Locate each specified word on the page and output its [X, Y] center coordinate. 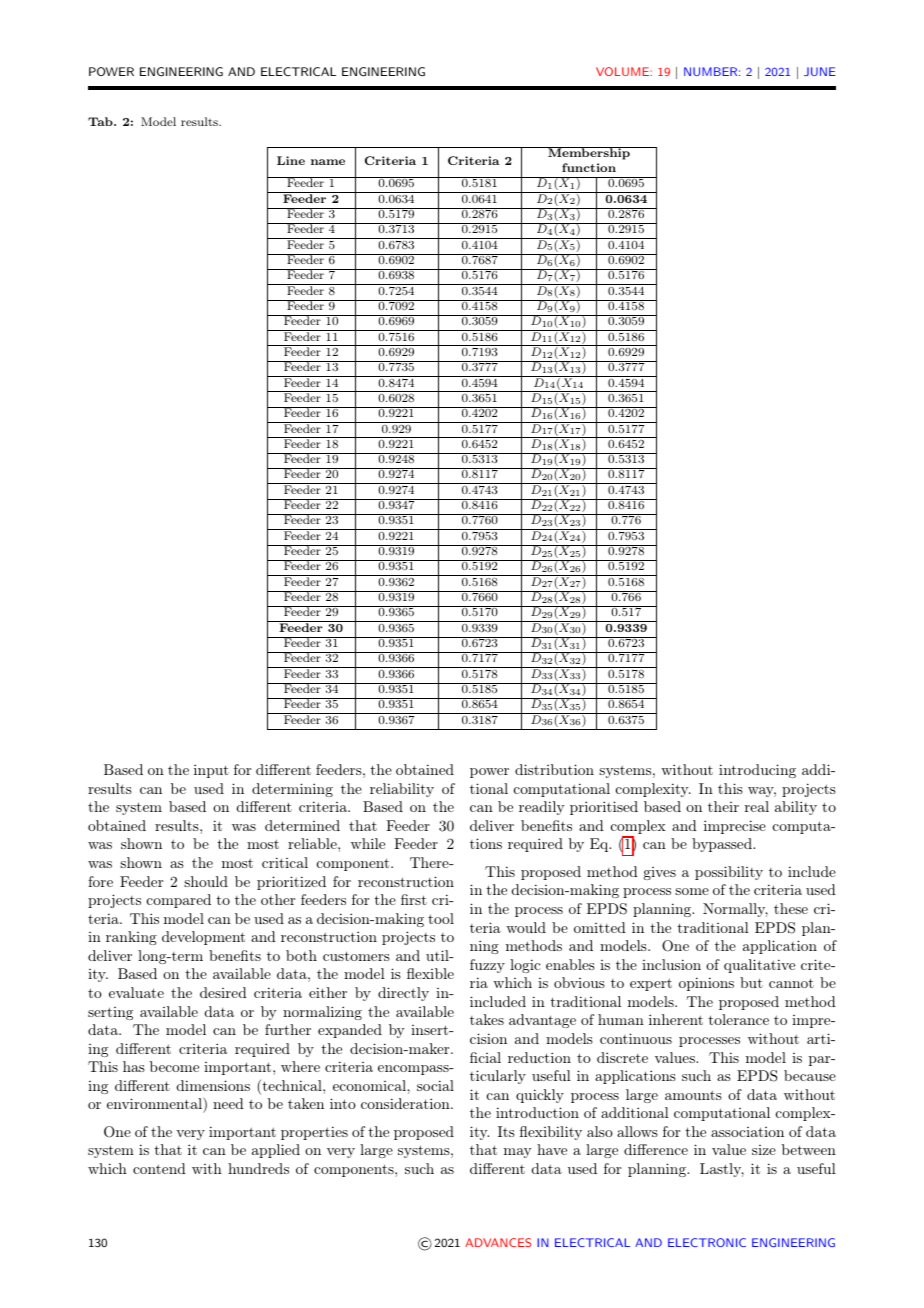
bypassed [723, 845]
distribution [554, 769]
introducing [757, 771]
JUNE [820, 71]
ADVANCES [498, 1242]
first [414, 899]
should [206, 881]
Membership [589, 153]
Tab [101, 121]
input [211, 771]
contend [159, 1168]
